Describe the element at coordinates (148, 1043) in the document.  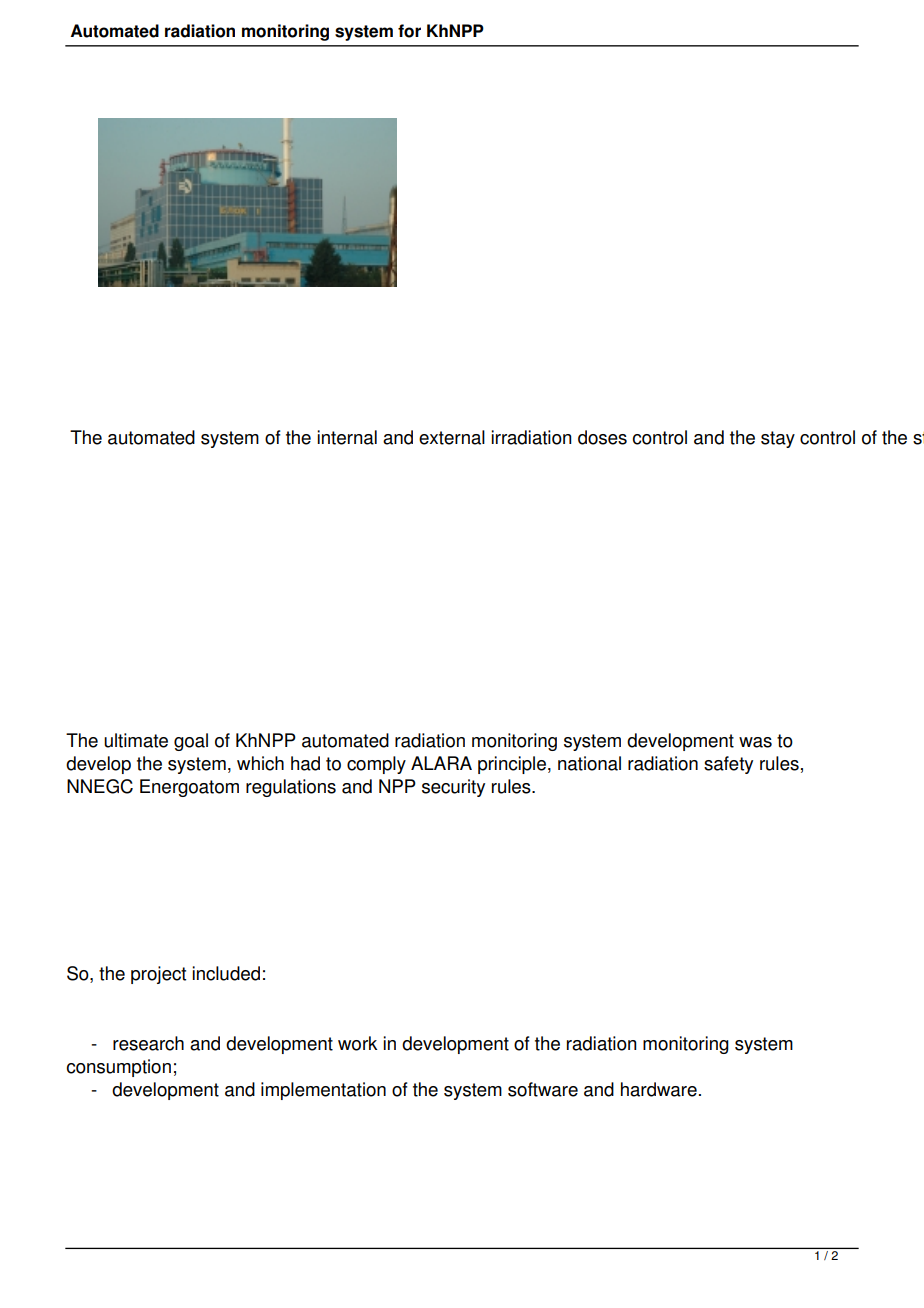
I see `research` at that location.
